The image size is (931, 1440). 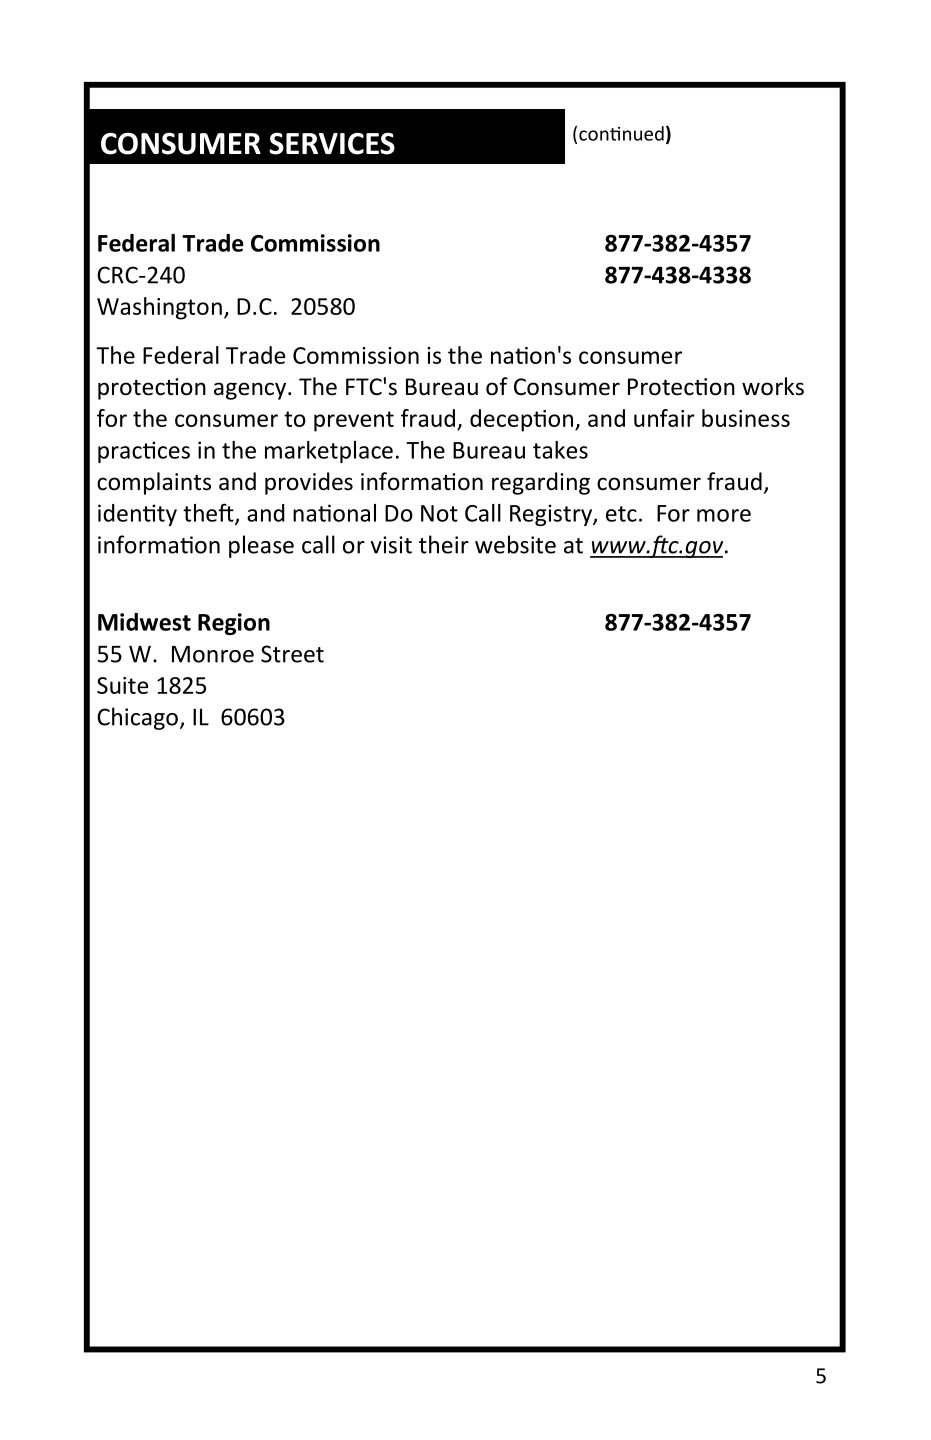 What do you see at coordinates (159, 308) in the screenshot?
I see `Washington` at bounding box center [159, 308].
